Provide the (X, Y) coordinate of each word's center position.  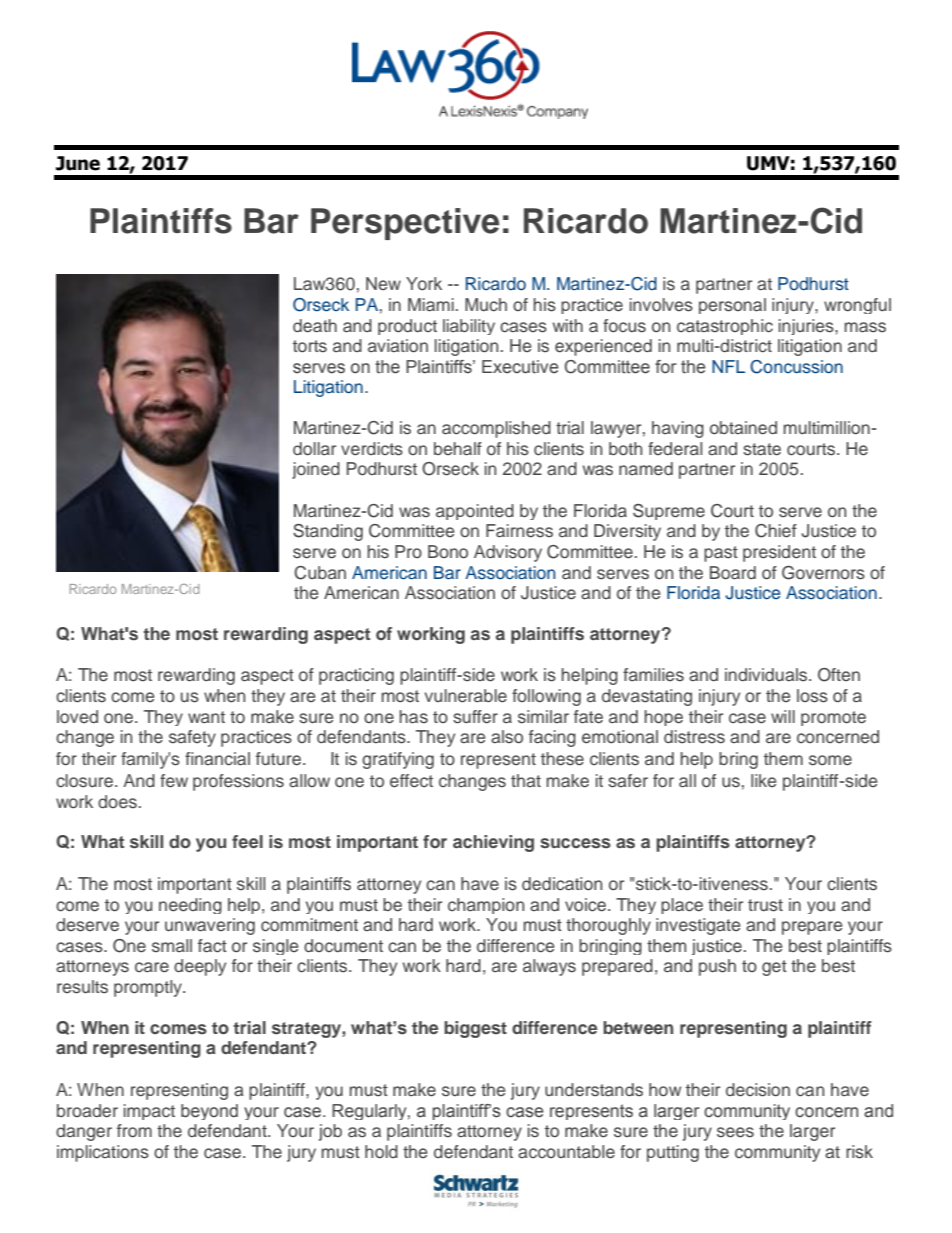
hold (381, 1151)
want (206, 717)
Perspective (405, 224)
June (78, 163)
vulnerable (465, 696)
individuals (767, 675)
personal (732, 306)
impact (149, 1112)
